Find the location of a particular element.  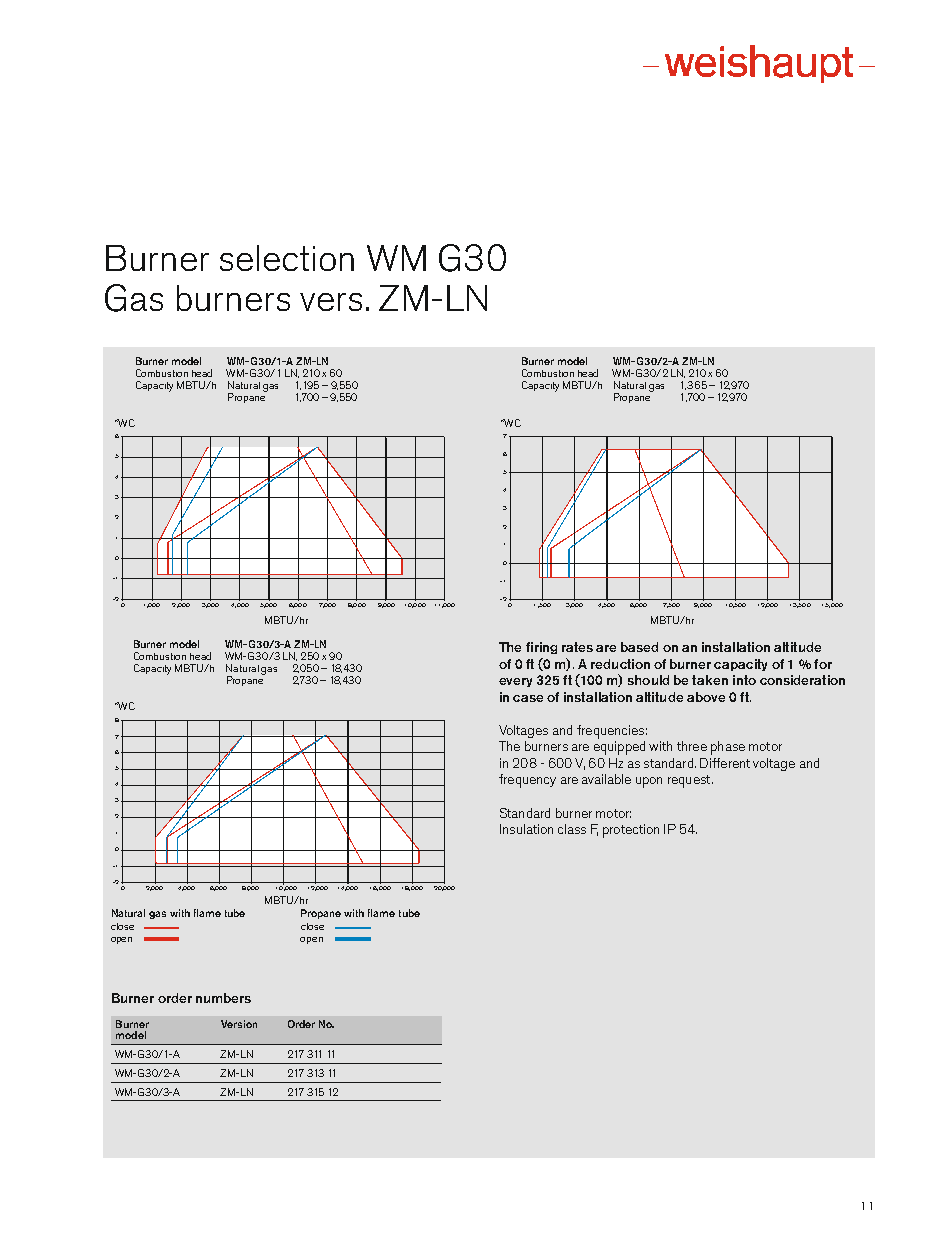

numbers is located at coordinates (223, 998).
